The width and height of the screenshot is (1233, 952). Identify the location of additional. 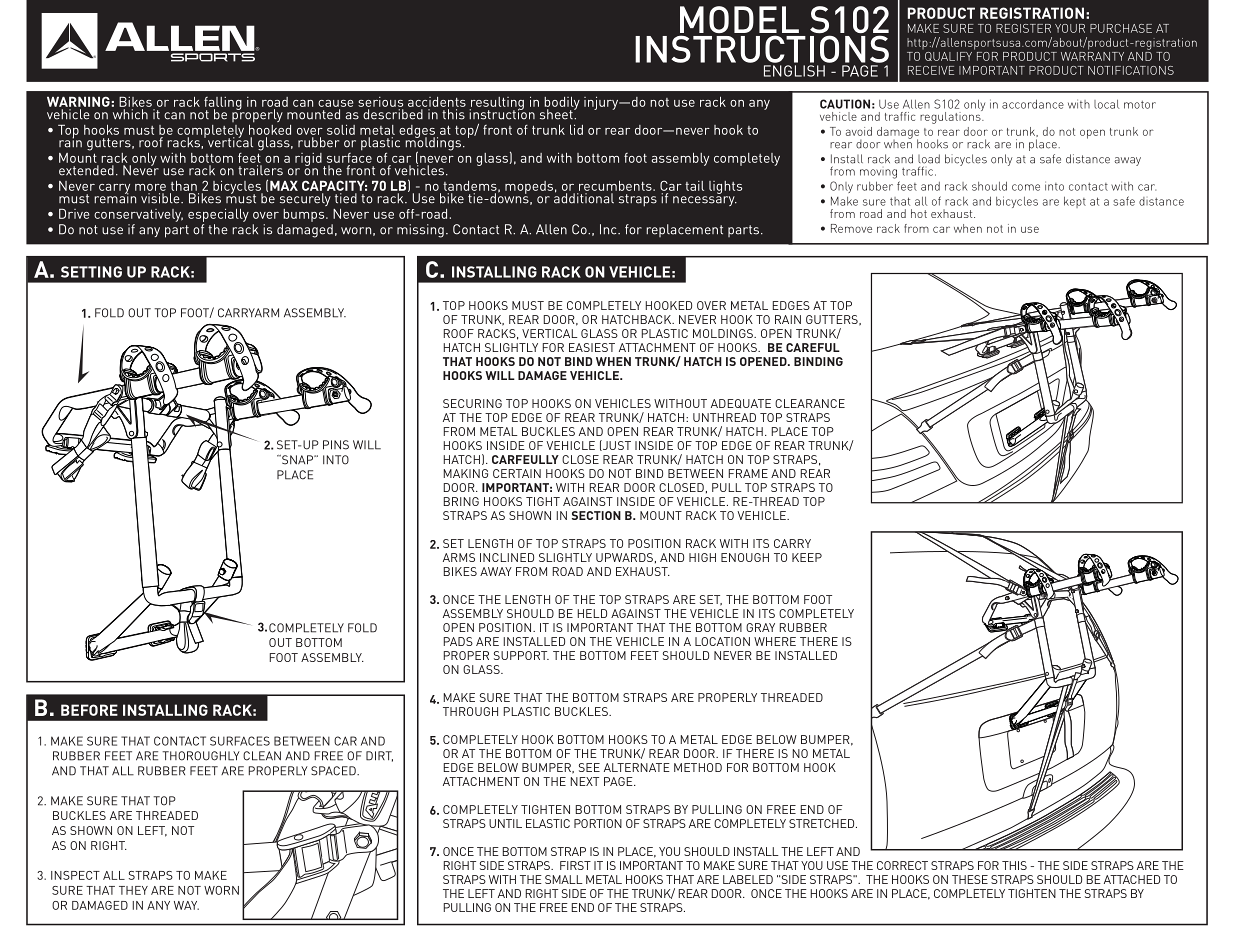
(584, 197).
